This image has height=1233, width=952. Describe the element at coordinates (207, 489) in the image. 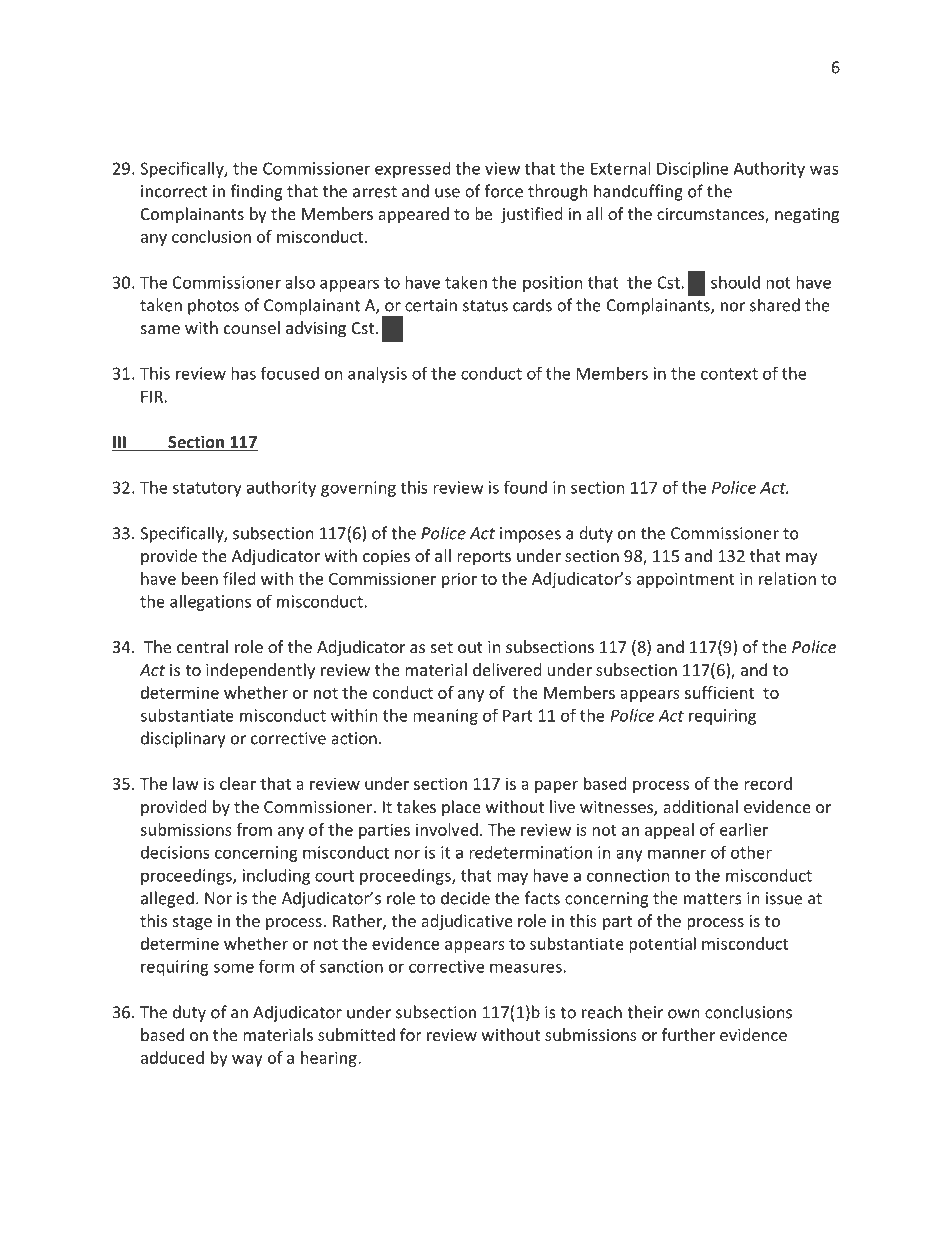

I see `statutory` at that location.
